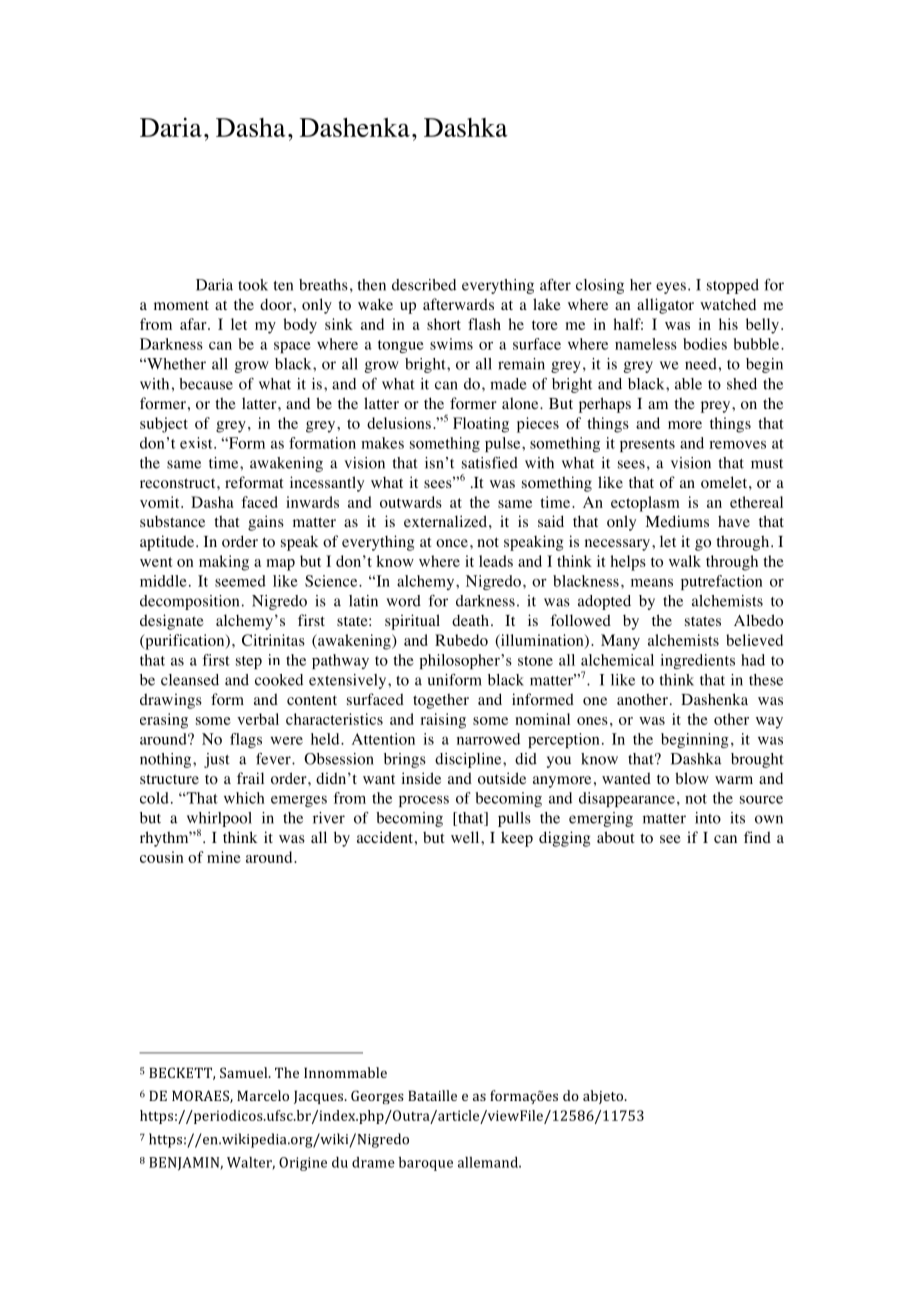  What do you see at coordinates (249, 662) in the screenshot?
I see `step` at bounding box center [249, 662].
